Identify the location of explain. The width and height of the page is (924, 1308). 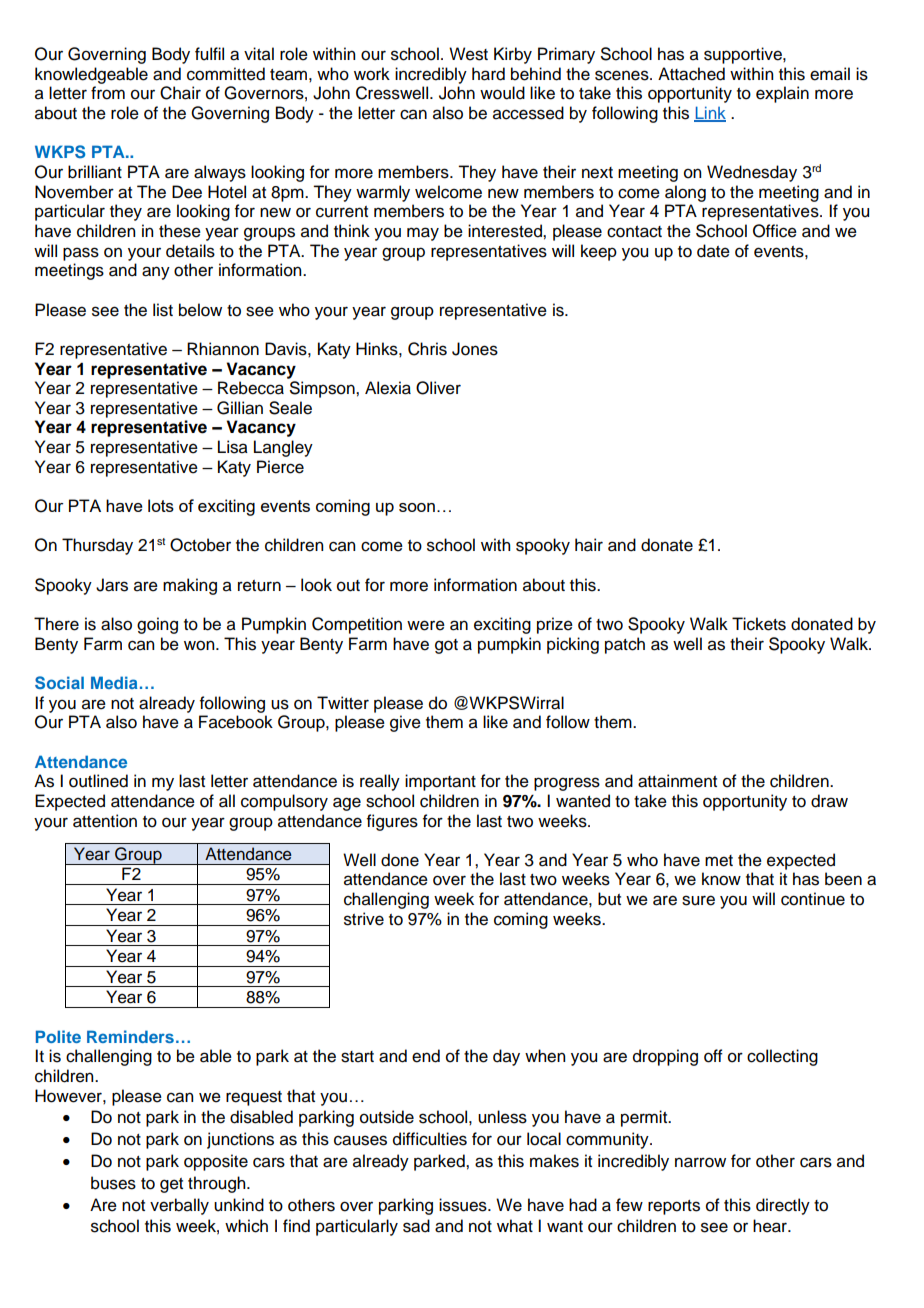
(782, 94).
